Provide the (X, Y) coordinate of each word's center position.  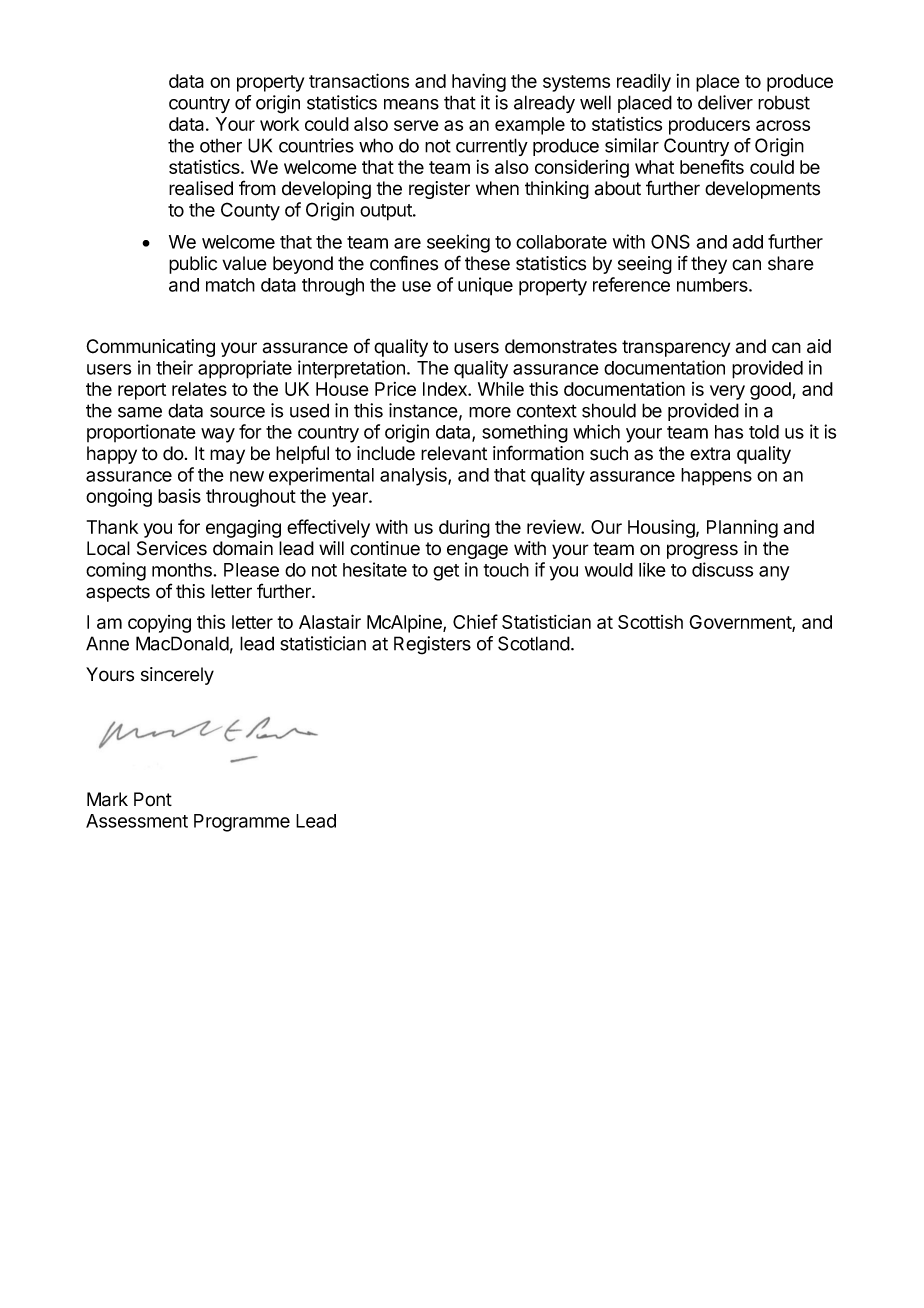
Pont (153, 799)
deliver (725, 102)
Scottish (650, 622)
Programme (242, 823)
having (479, 82)
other (221, 146)
